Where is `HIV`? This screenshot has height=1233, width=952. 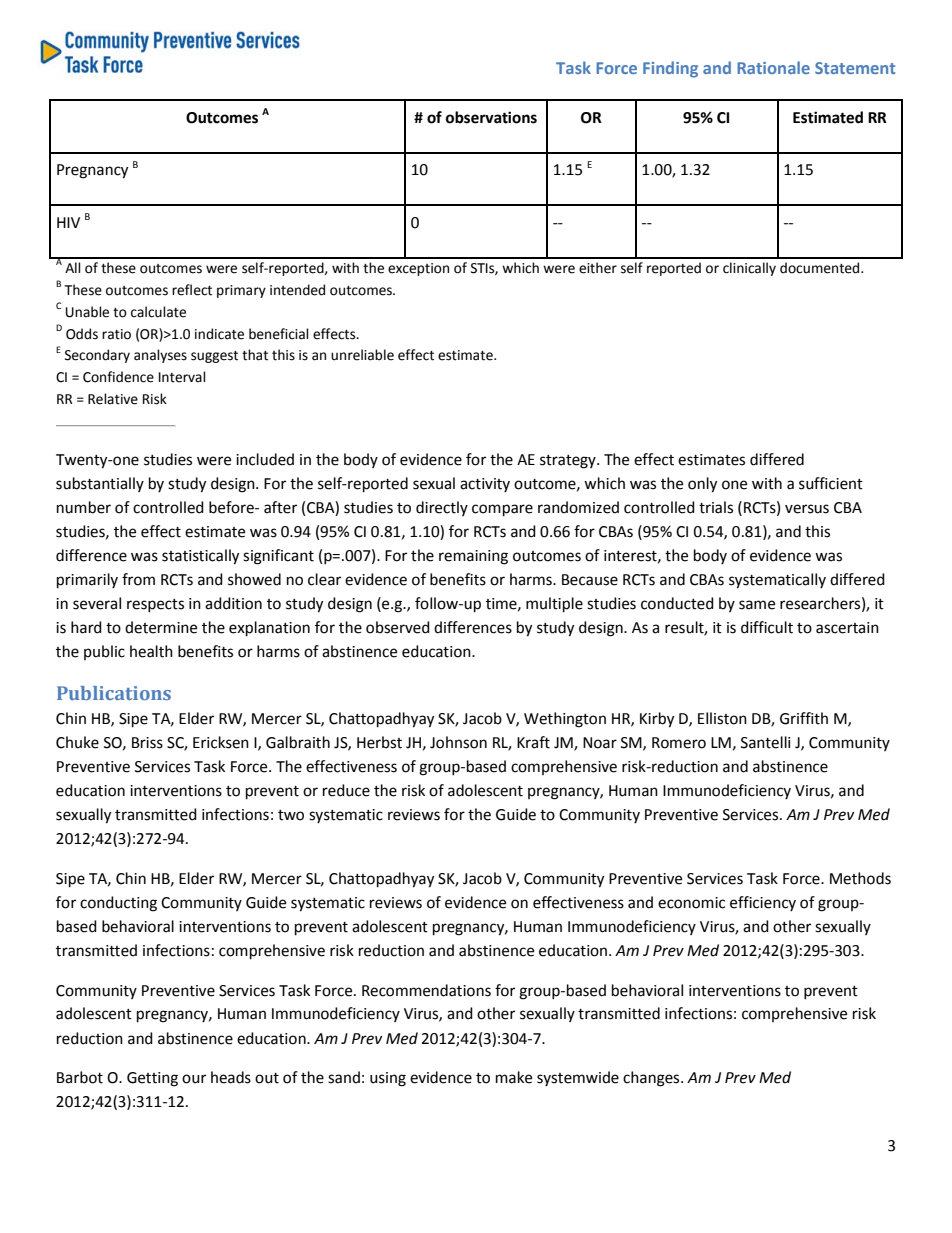
HIV is located at coordinates (68, 222).
